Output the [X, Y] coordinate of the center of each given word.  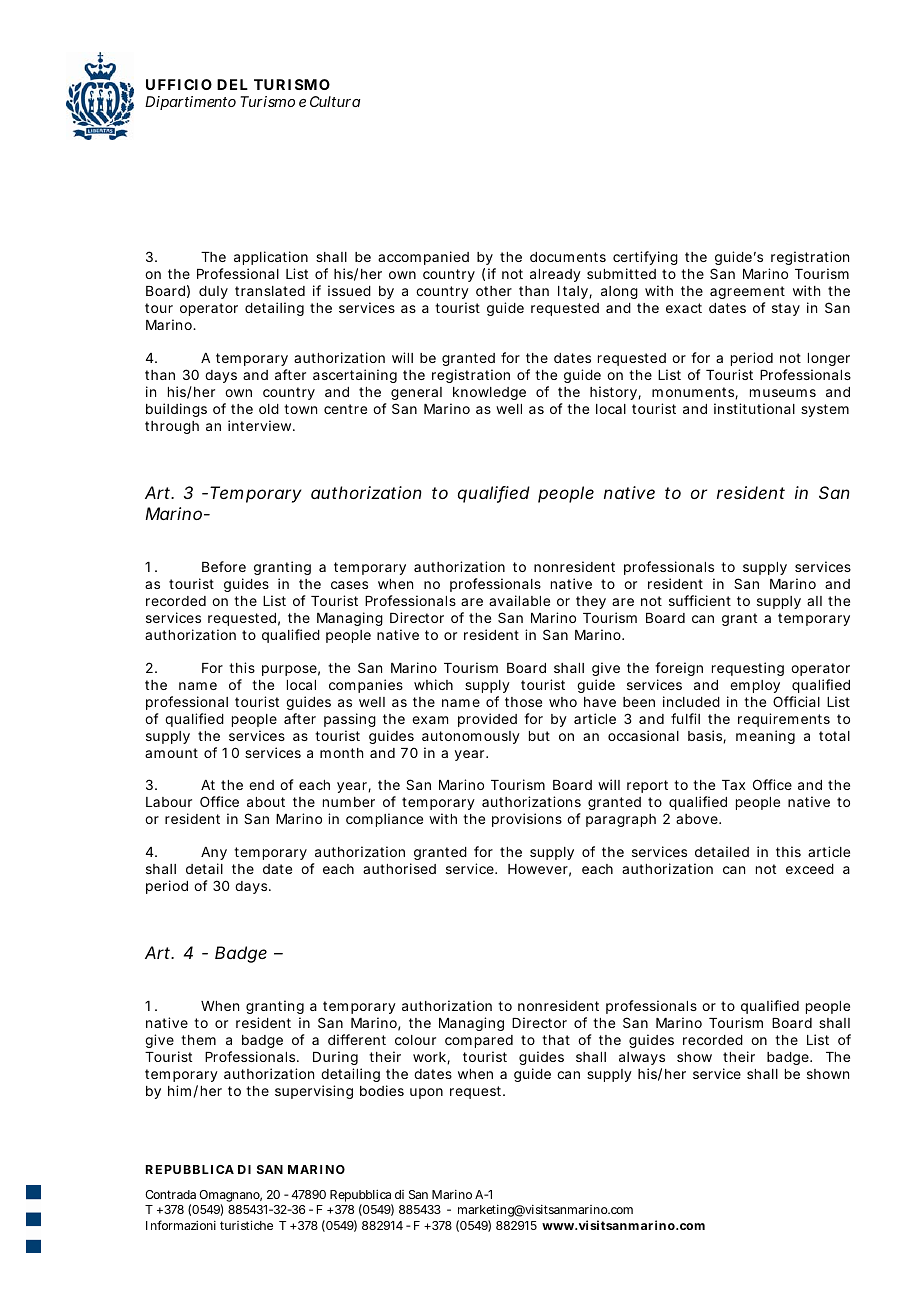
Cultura [335, 101]
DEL [232, 84]
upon [426, 1093]
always [642, 1060]
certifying [645, 260]
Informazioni [181, 1225]
